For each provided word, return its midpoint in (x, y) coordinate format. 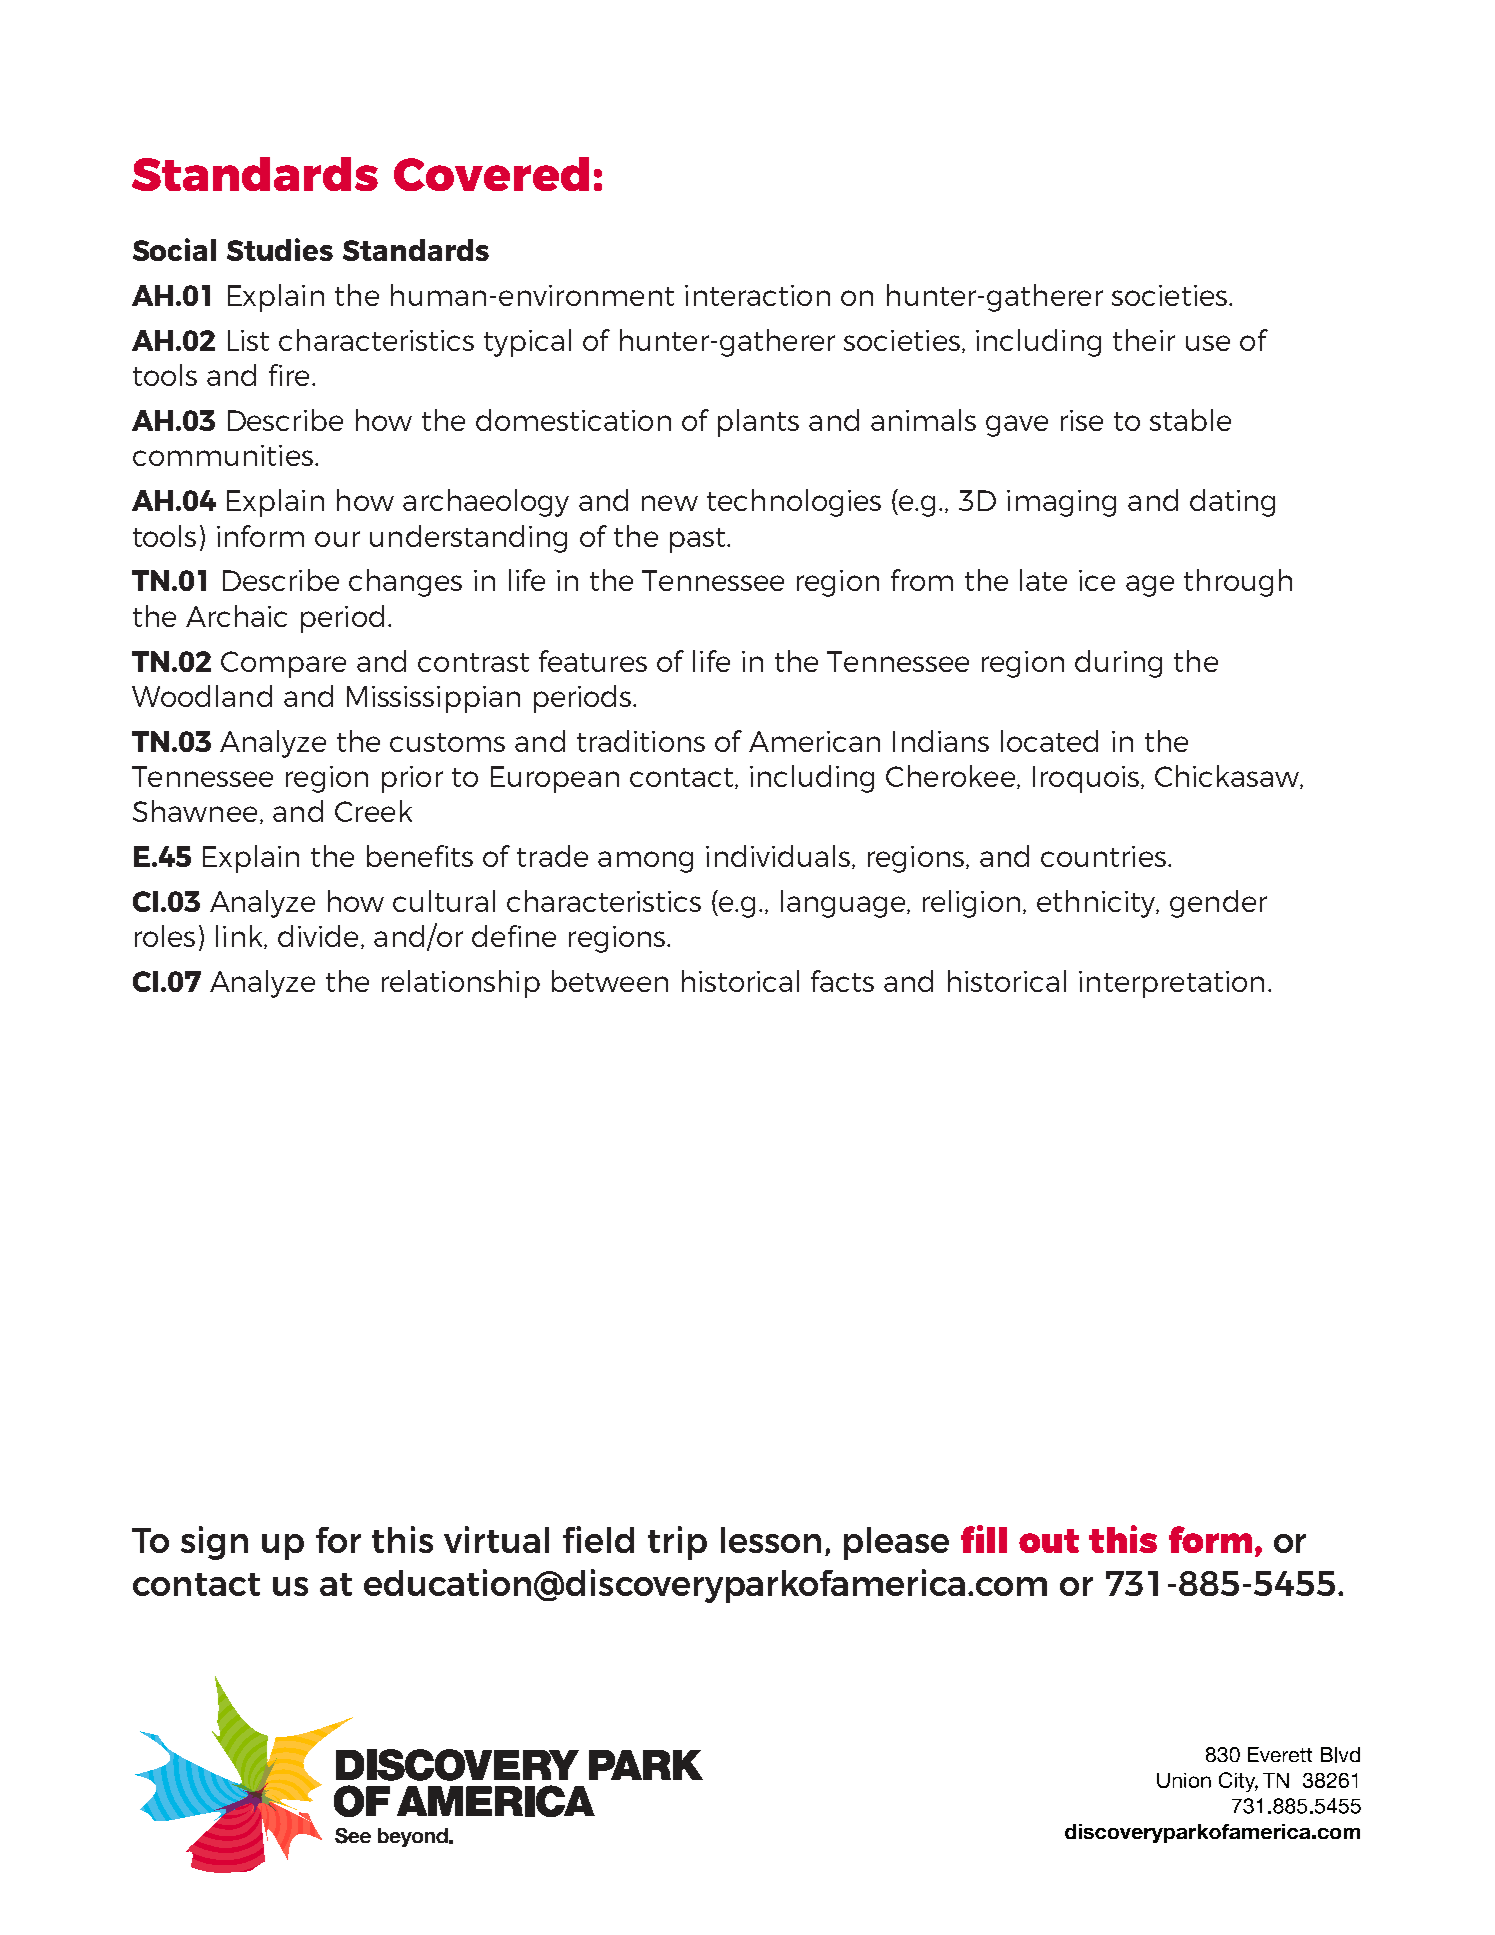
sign (214, 1543)
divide (318, 936)
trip (677, 1543)
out (1049, 1541)
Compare (283, 664)
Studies (280, 249)
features (593, 661)
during (1118, 664)
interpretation (1171, 984)
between (610, 981)
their (1144, 340)
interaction (757, 295)
